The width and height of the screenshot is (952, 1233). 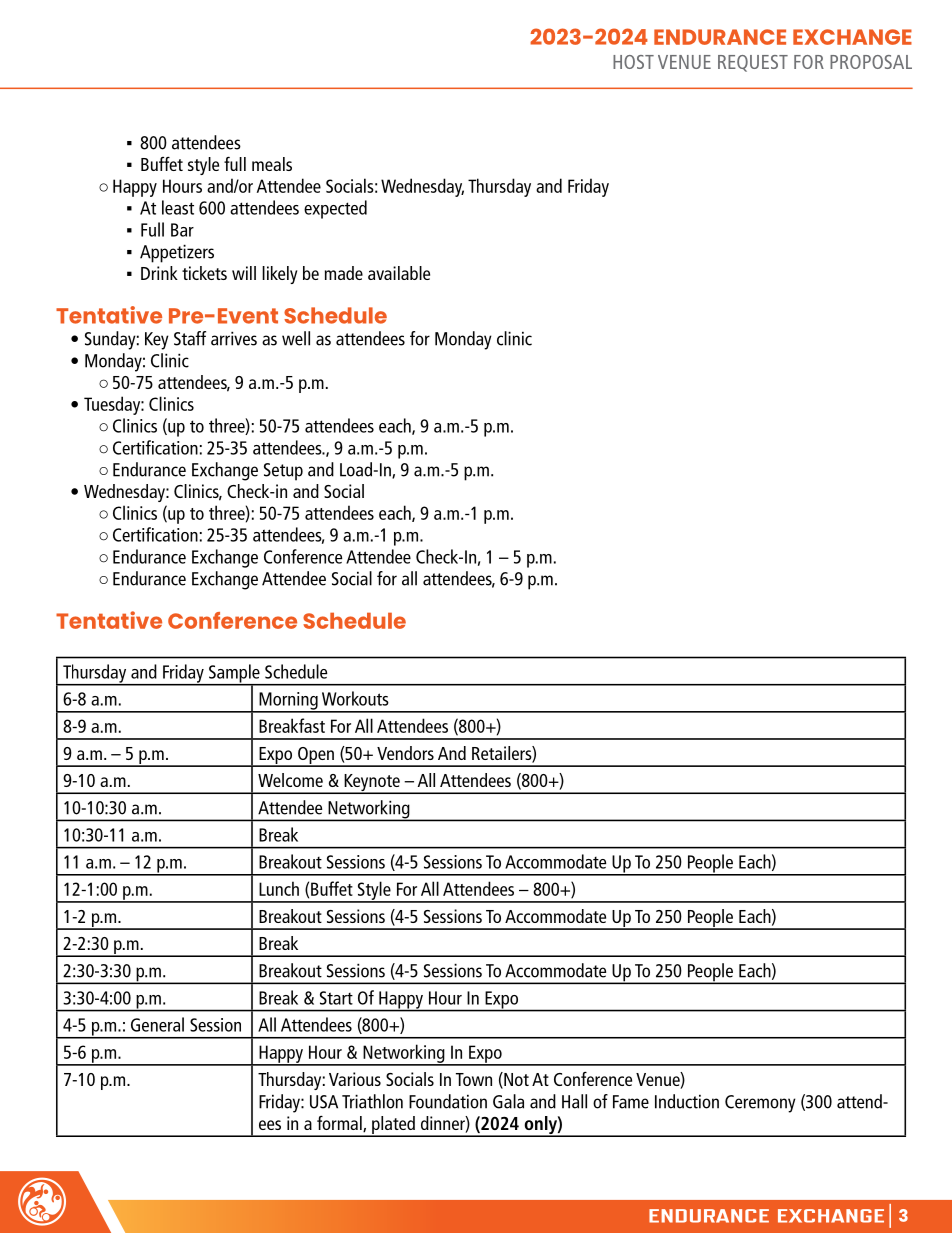 What do you see at coordinates (753, 63) in the screenshot?
I see `REQUEST` at bounding box center [753, 63].
